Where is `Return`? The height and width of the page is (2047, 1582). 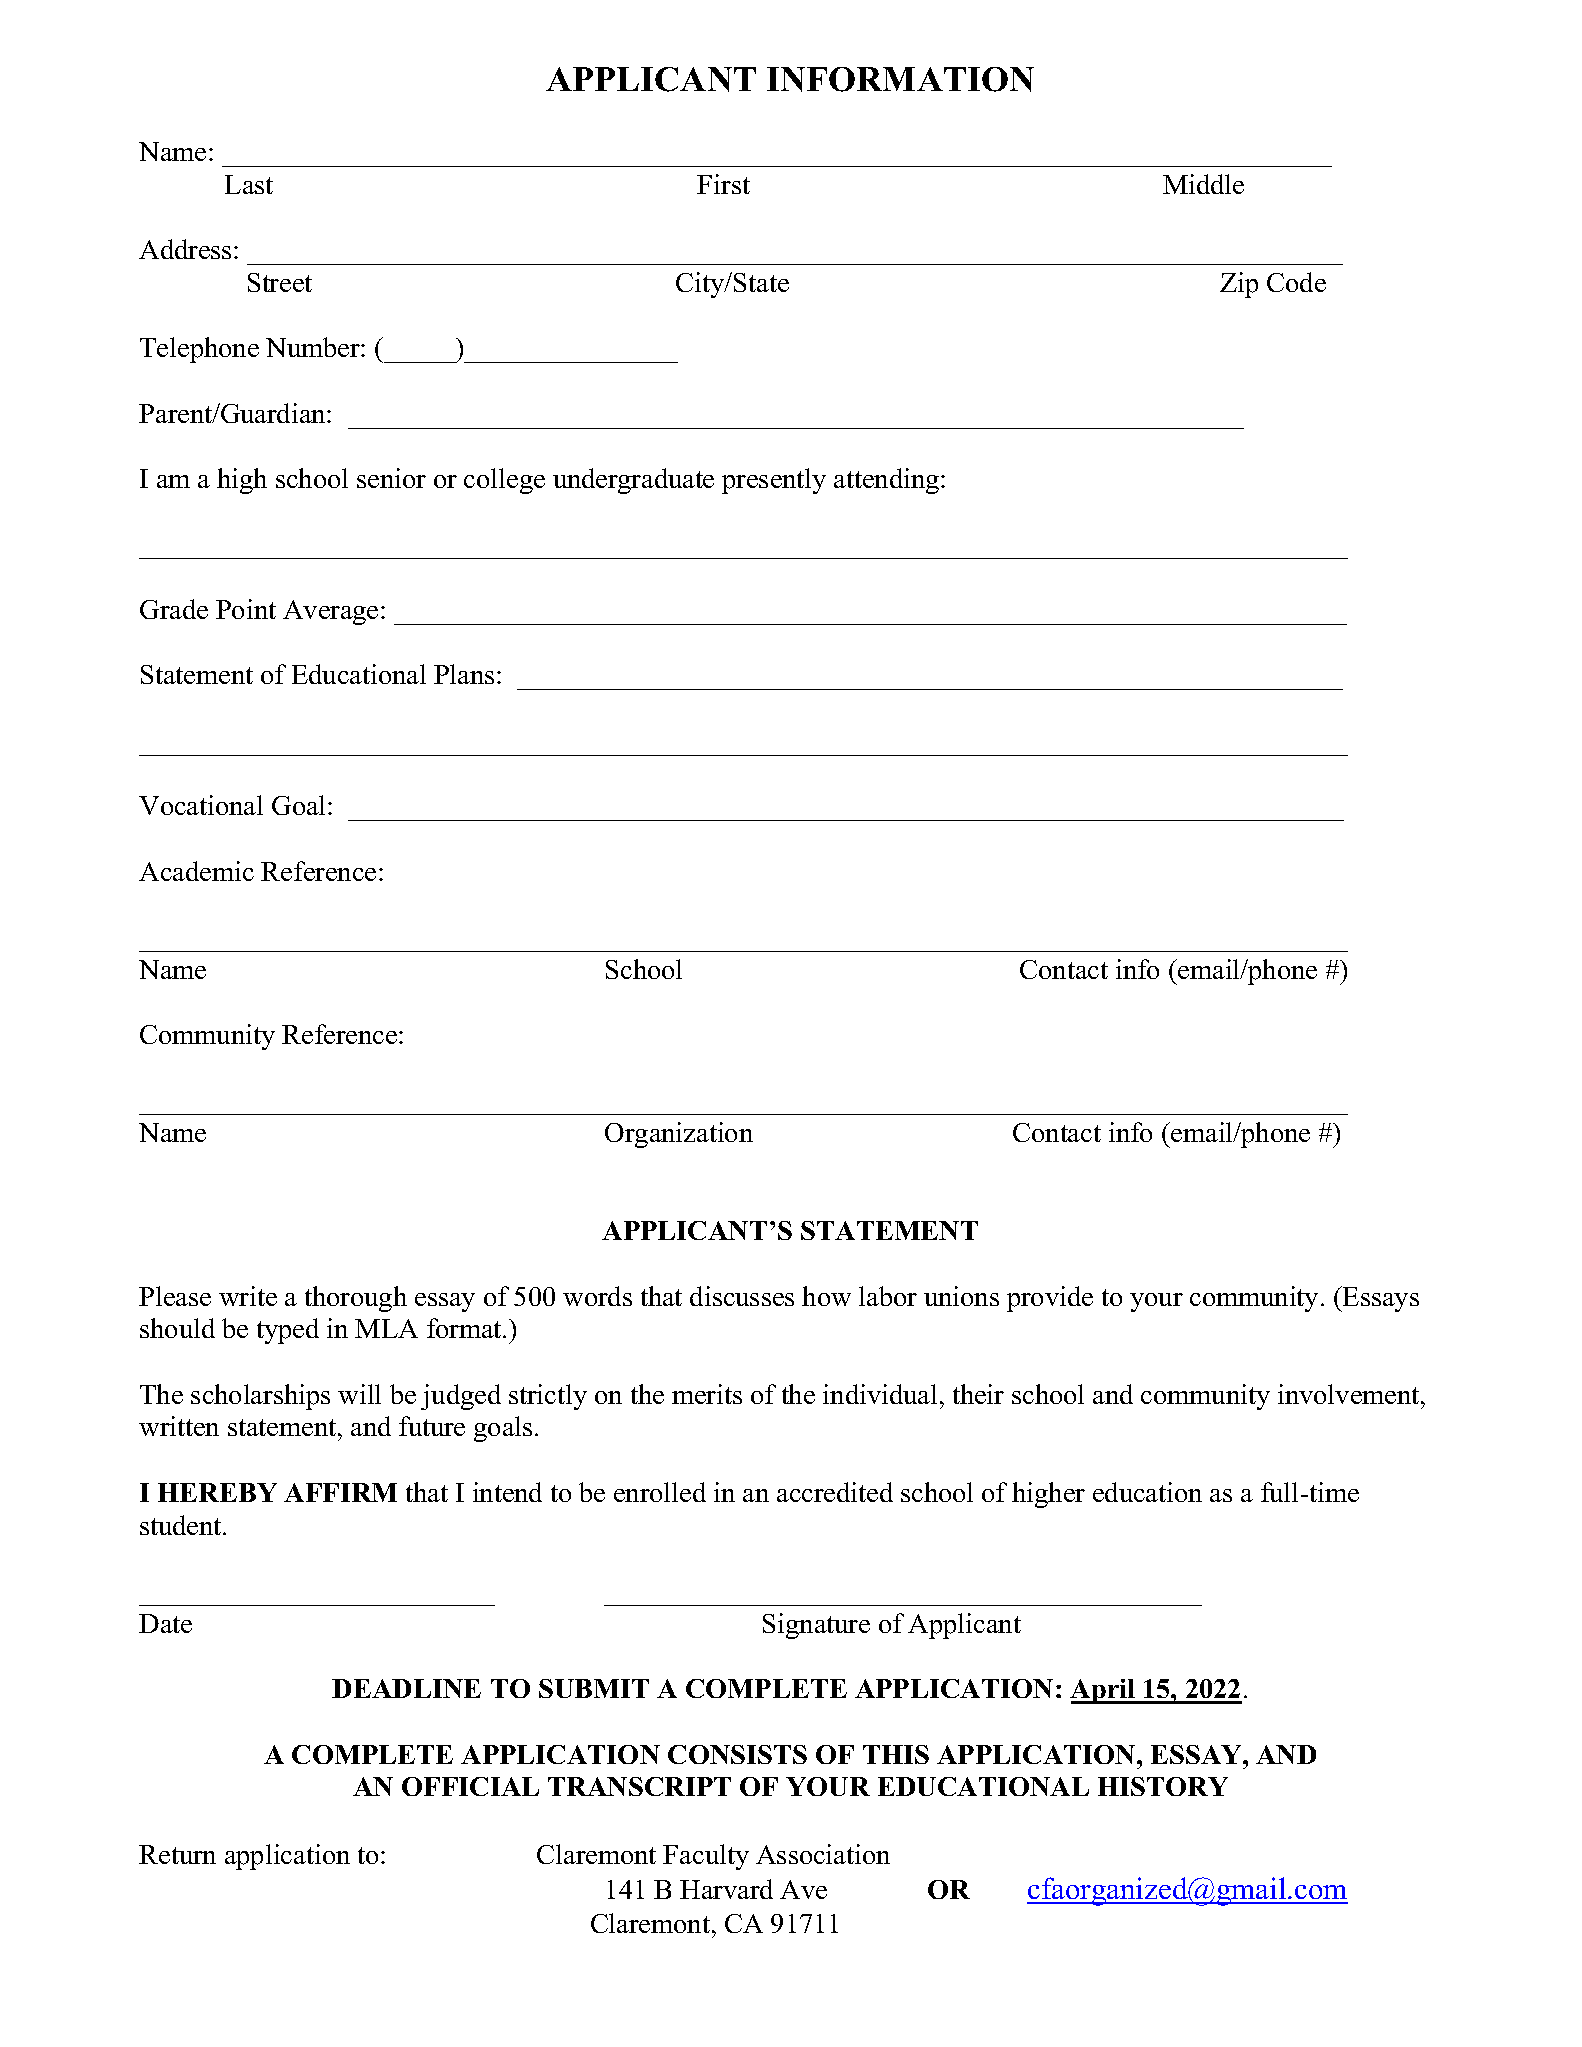
Return is located at coordinates (177, 1854).
